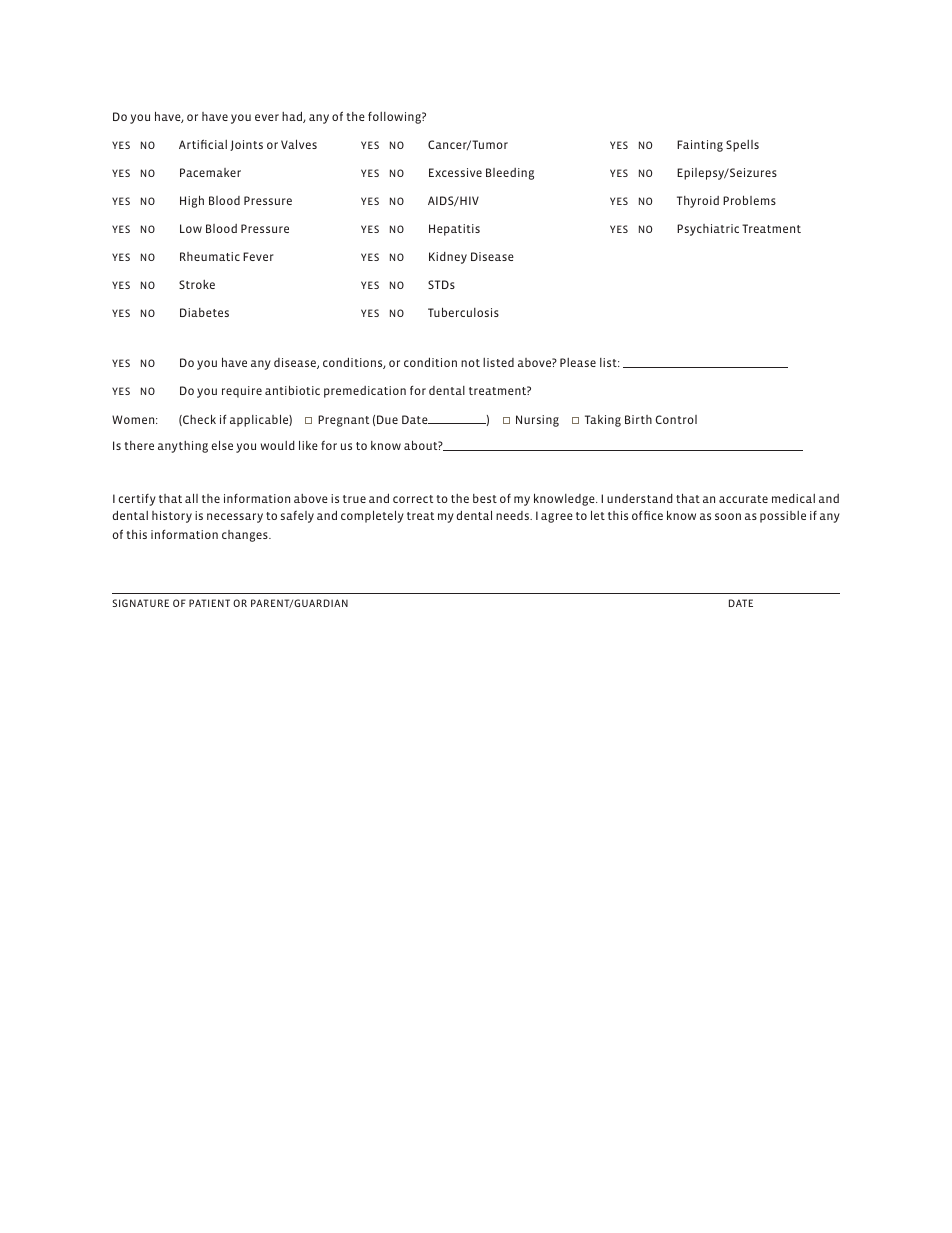 The image size is (952, 1233). I want to click on Psychiatric, so click(708, 230).
